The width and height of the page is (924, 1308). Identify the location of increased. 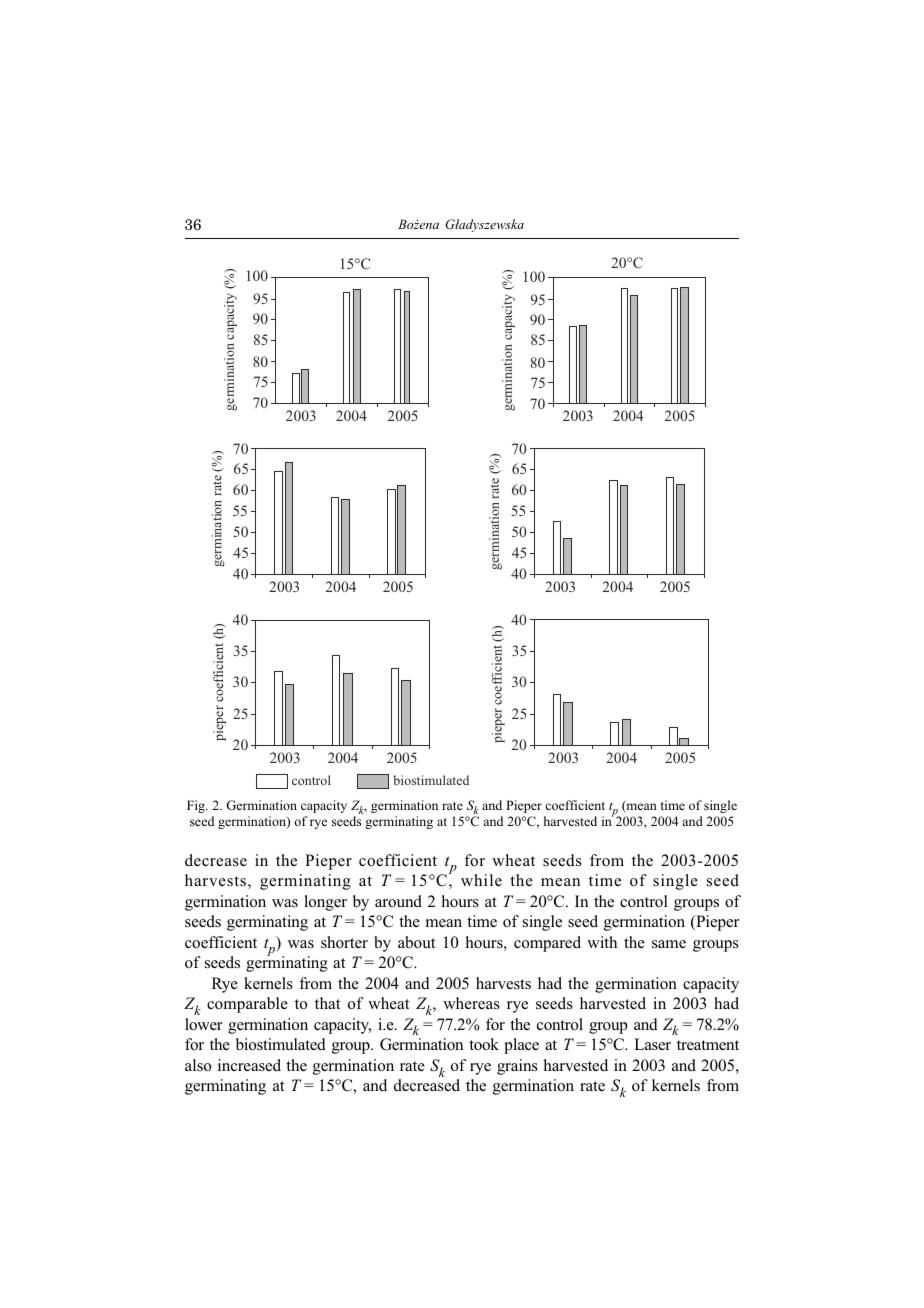
(249, 1065).
